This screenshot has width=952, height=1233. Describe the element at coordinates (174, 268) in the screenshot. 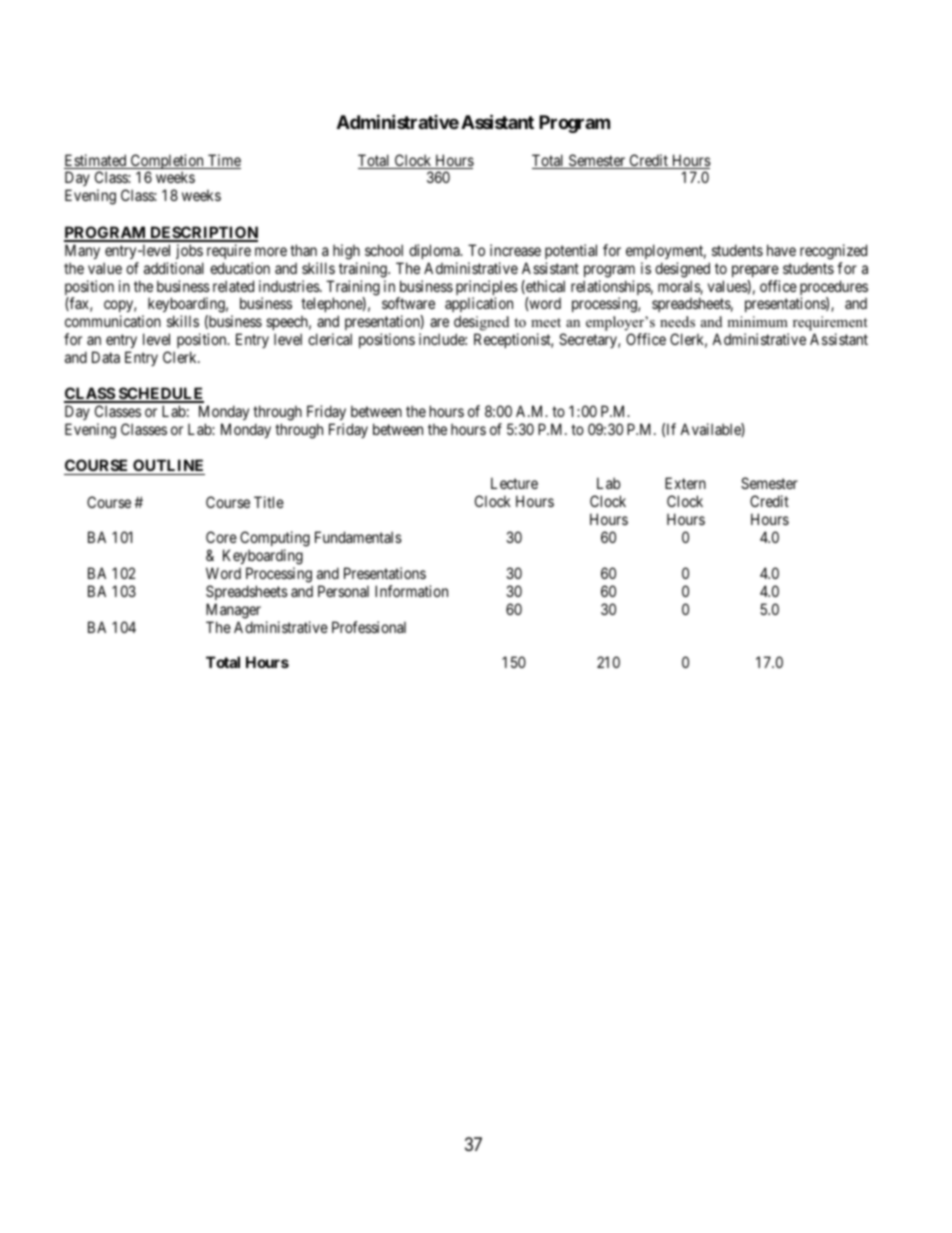

I see `additional` at that location.
